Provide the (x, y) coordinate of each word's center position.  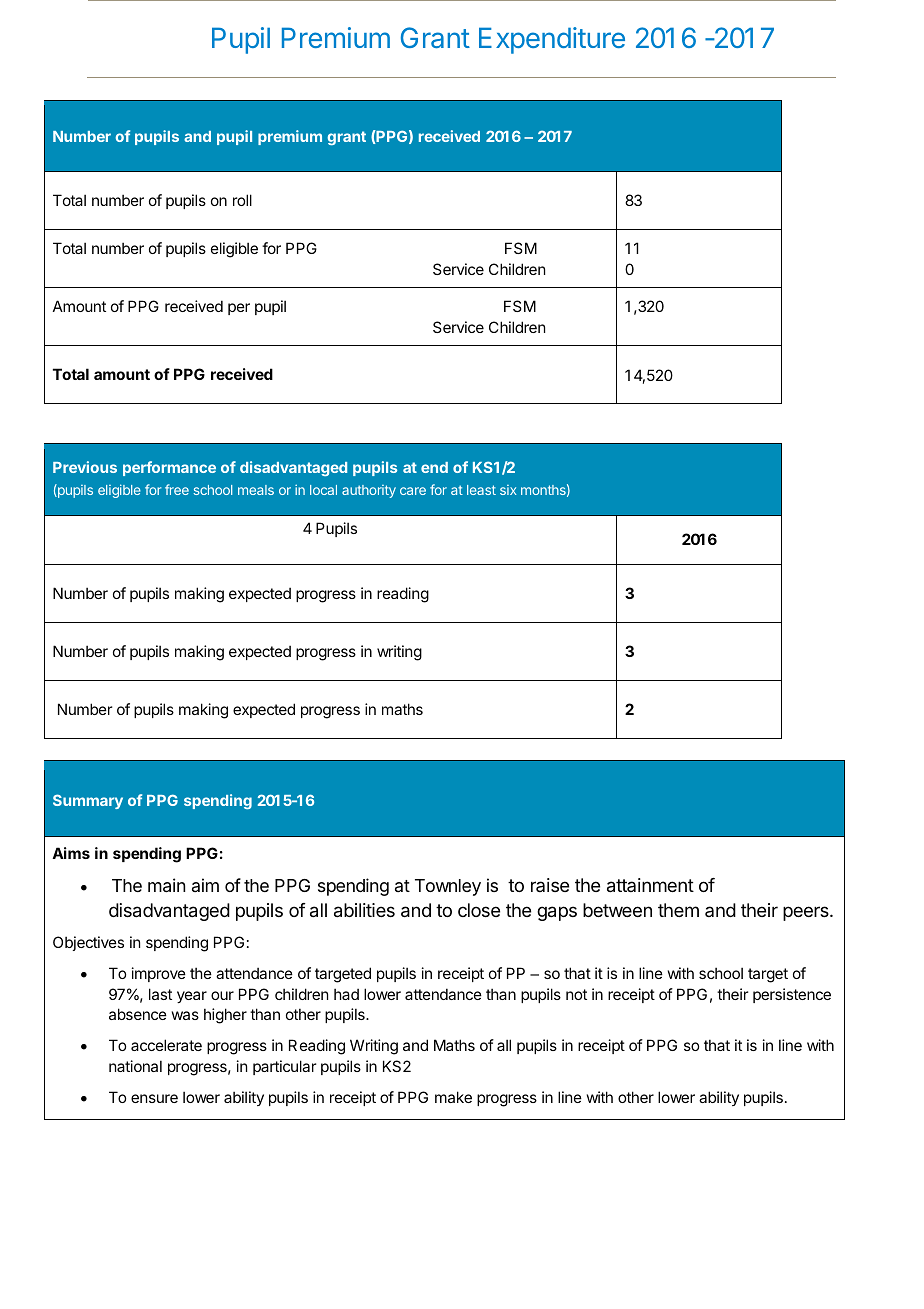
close (479, 910)
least (481, 490)
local (323, 490)
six (508, 490)
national (135, 1066)
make (453, 1097)
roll (242, 200)
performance (169, 468)
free (177, 489)
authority (369, 491)
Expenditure (552, 40)
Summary (88, 801)
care (413, 491)
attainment (650, 885)
